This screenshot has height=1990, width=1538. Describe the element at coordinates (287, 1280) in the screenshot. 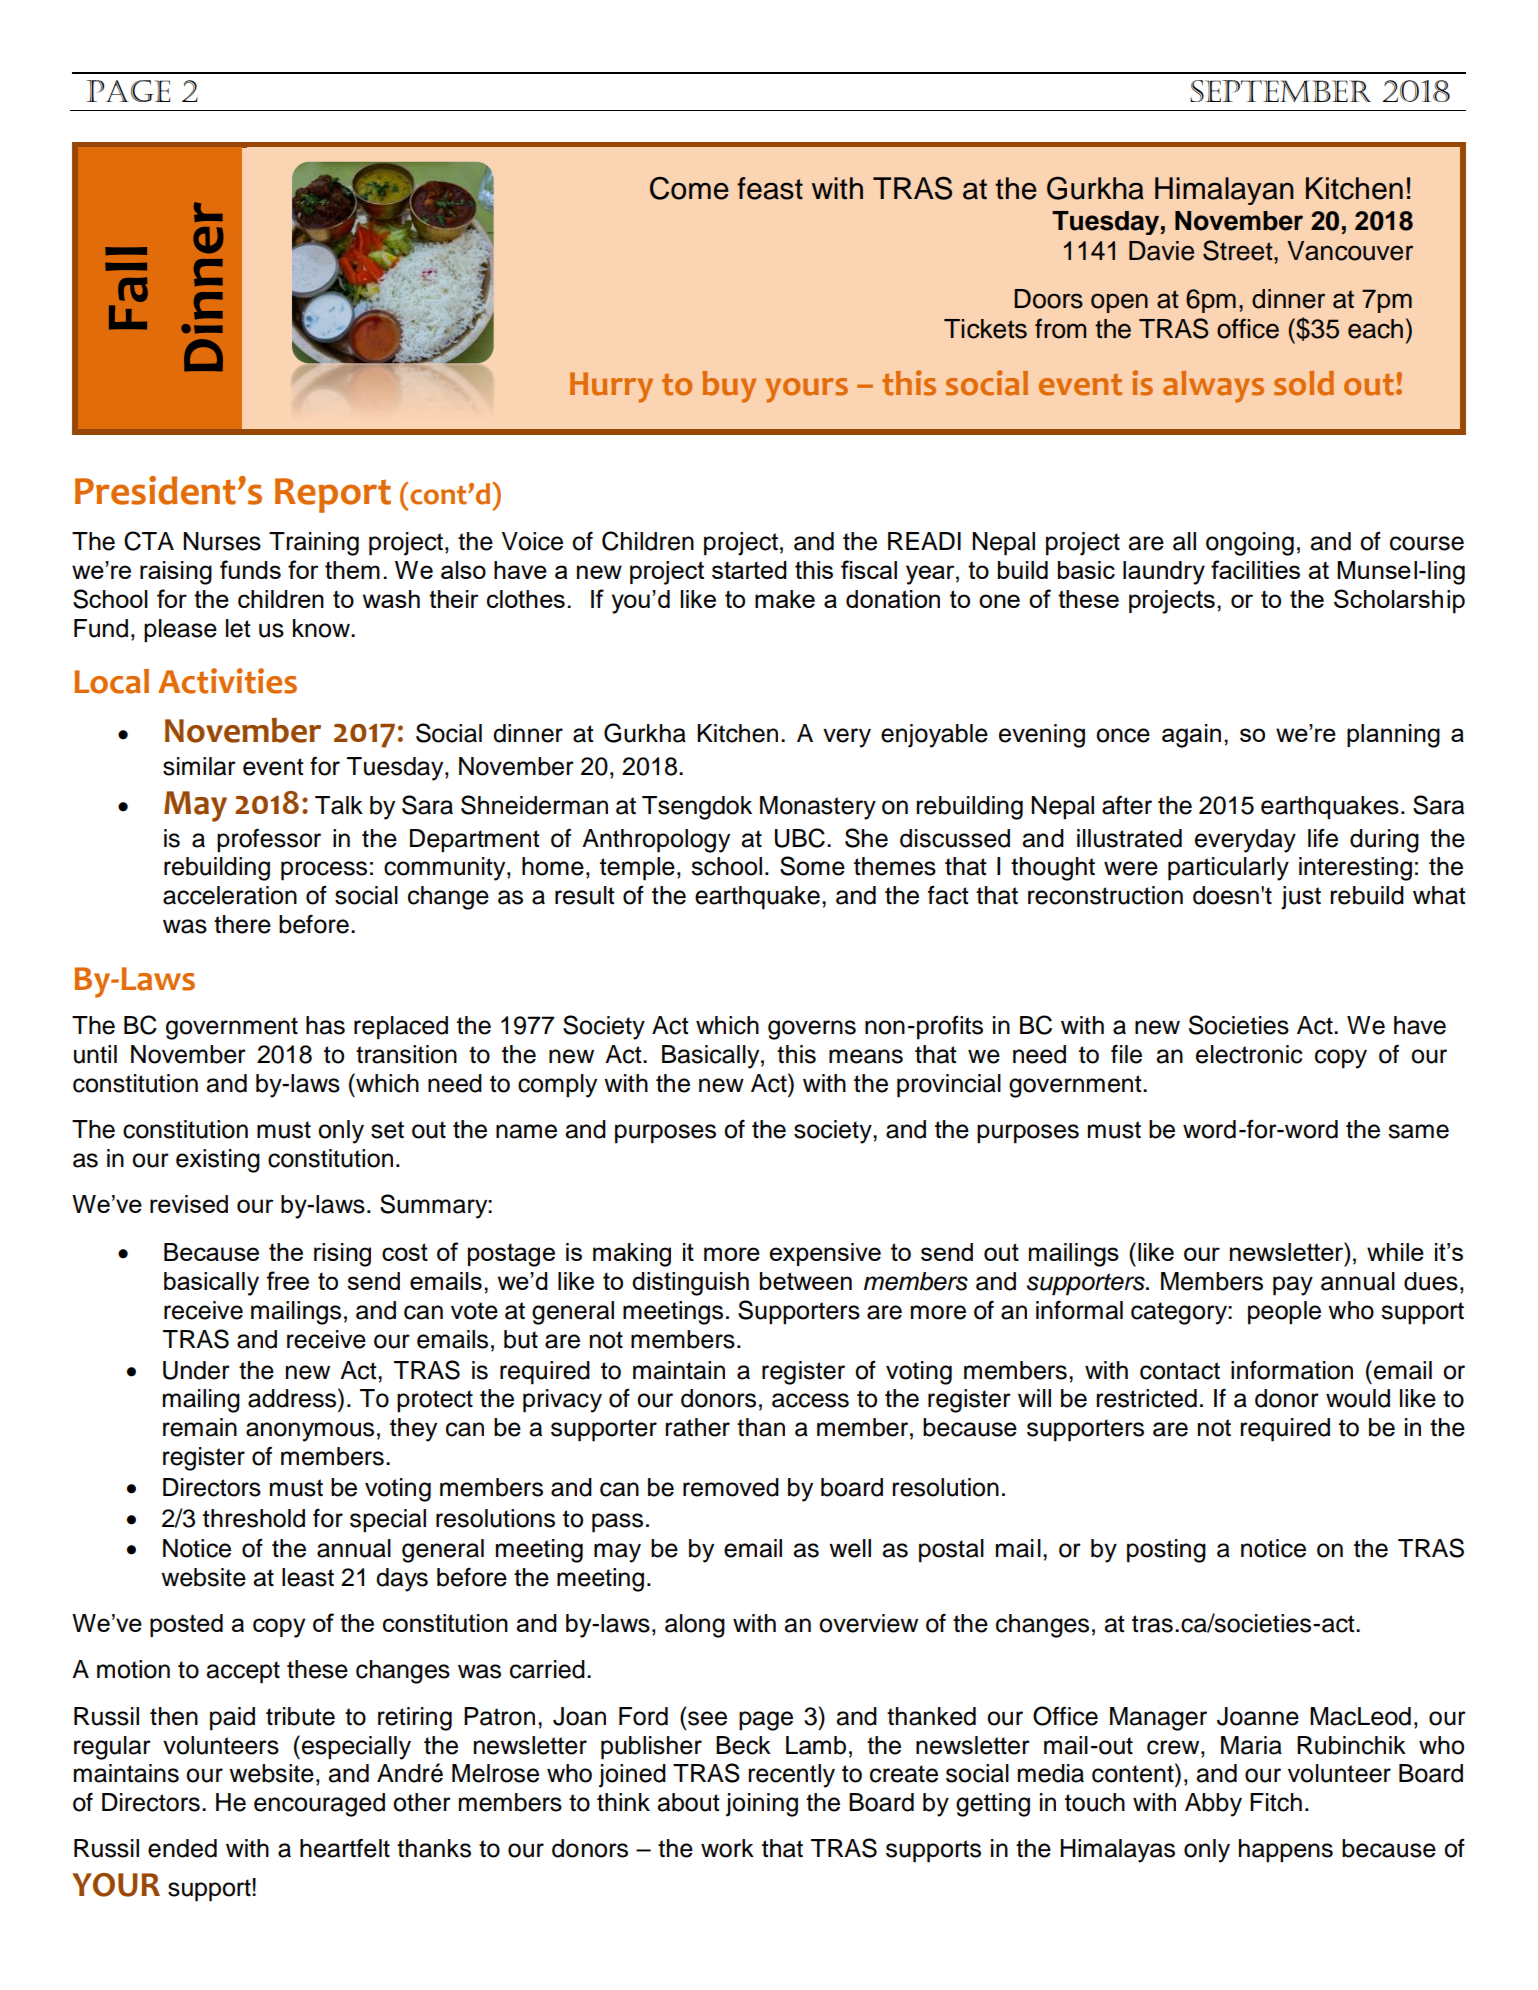

I see `free` at that location.
